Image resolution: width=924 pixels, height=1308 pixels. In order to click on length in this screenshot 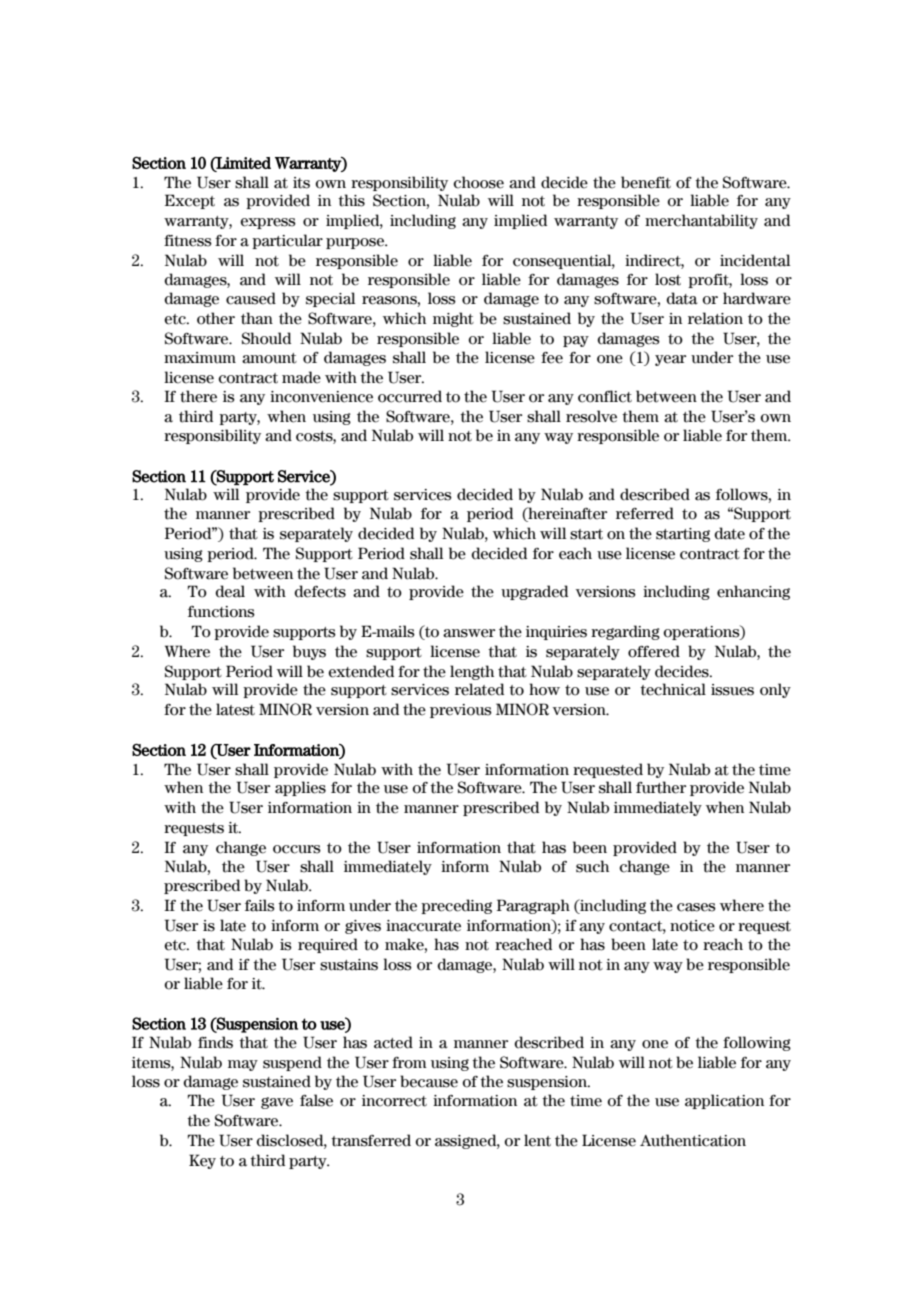, I will do `click(472, 672)`.
